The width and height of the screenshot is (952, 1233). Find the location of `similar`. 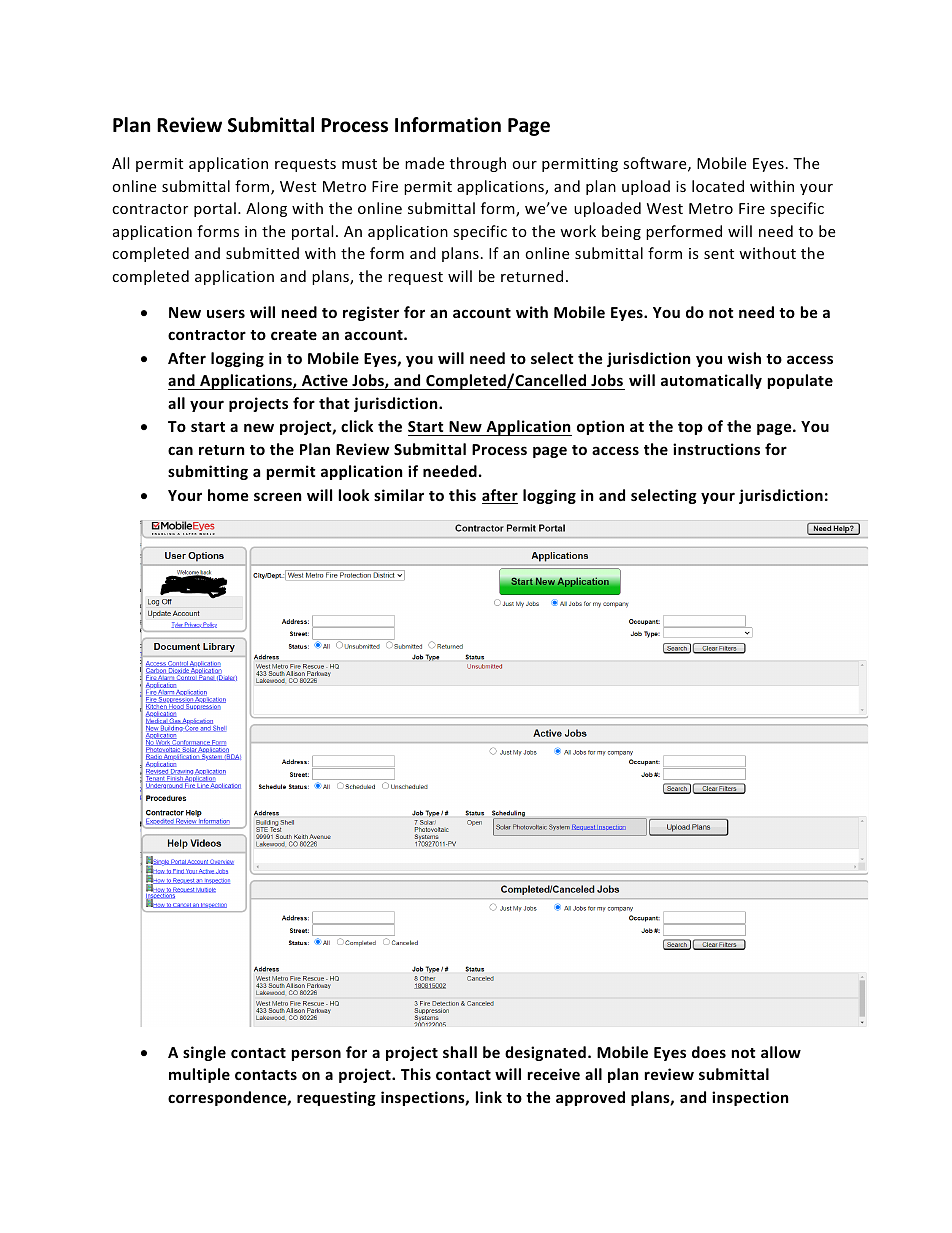

similar is located at coordinates (399, 495).
